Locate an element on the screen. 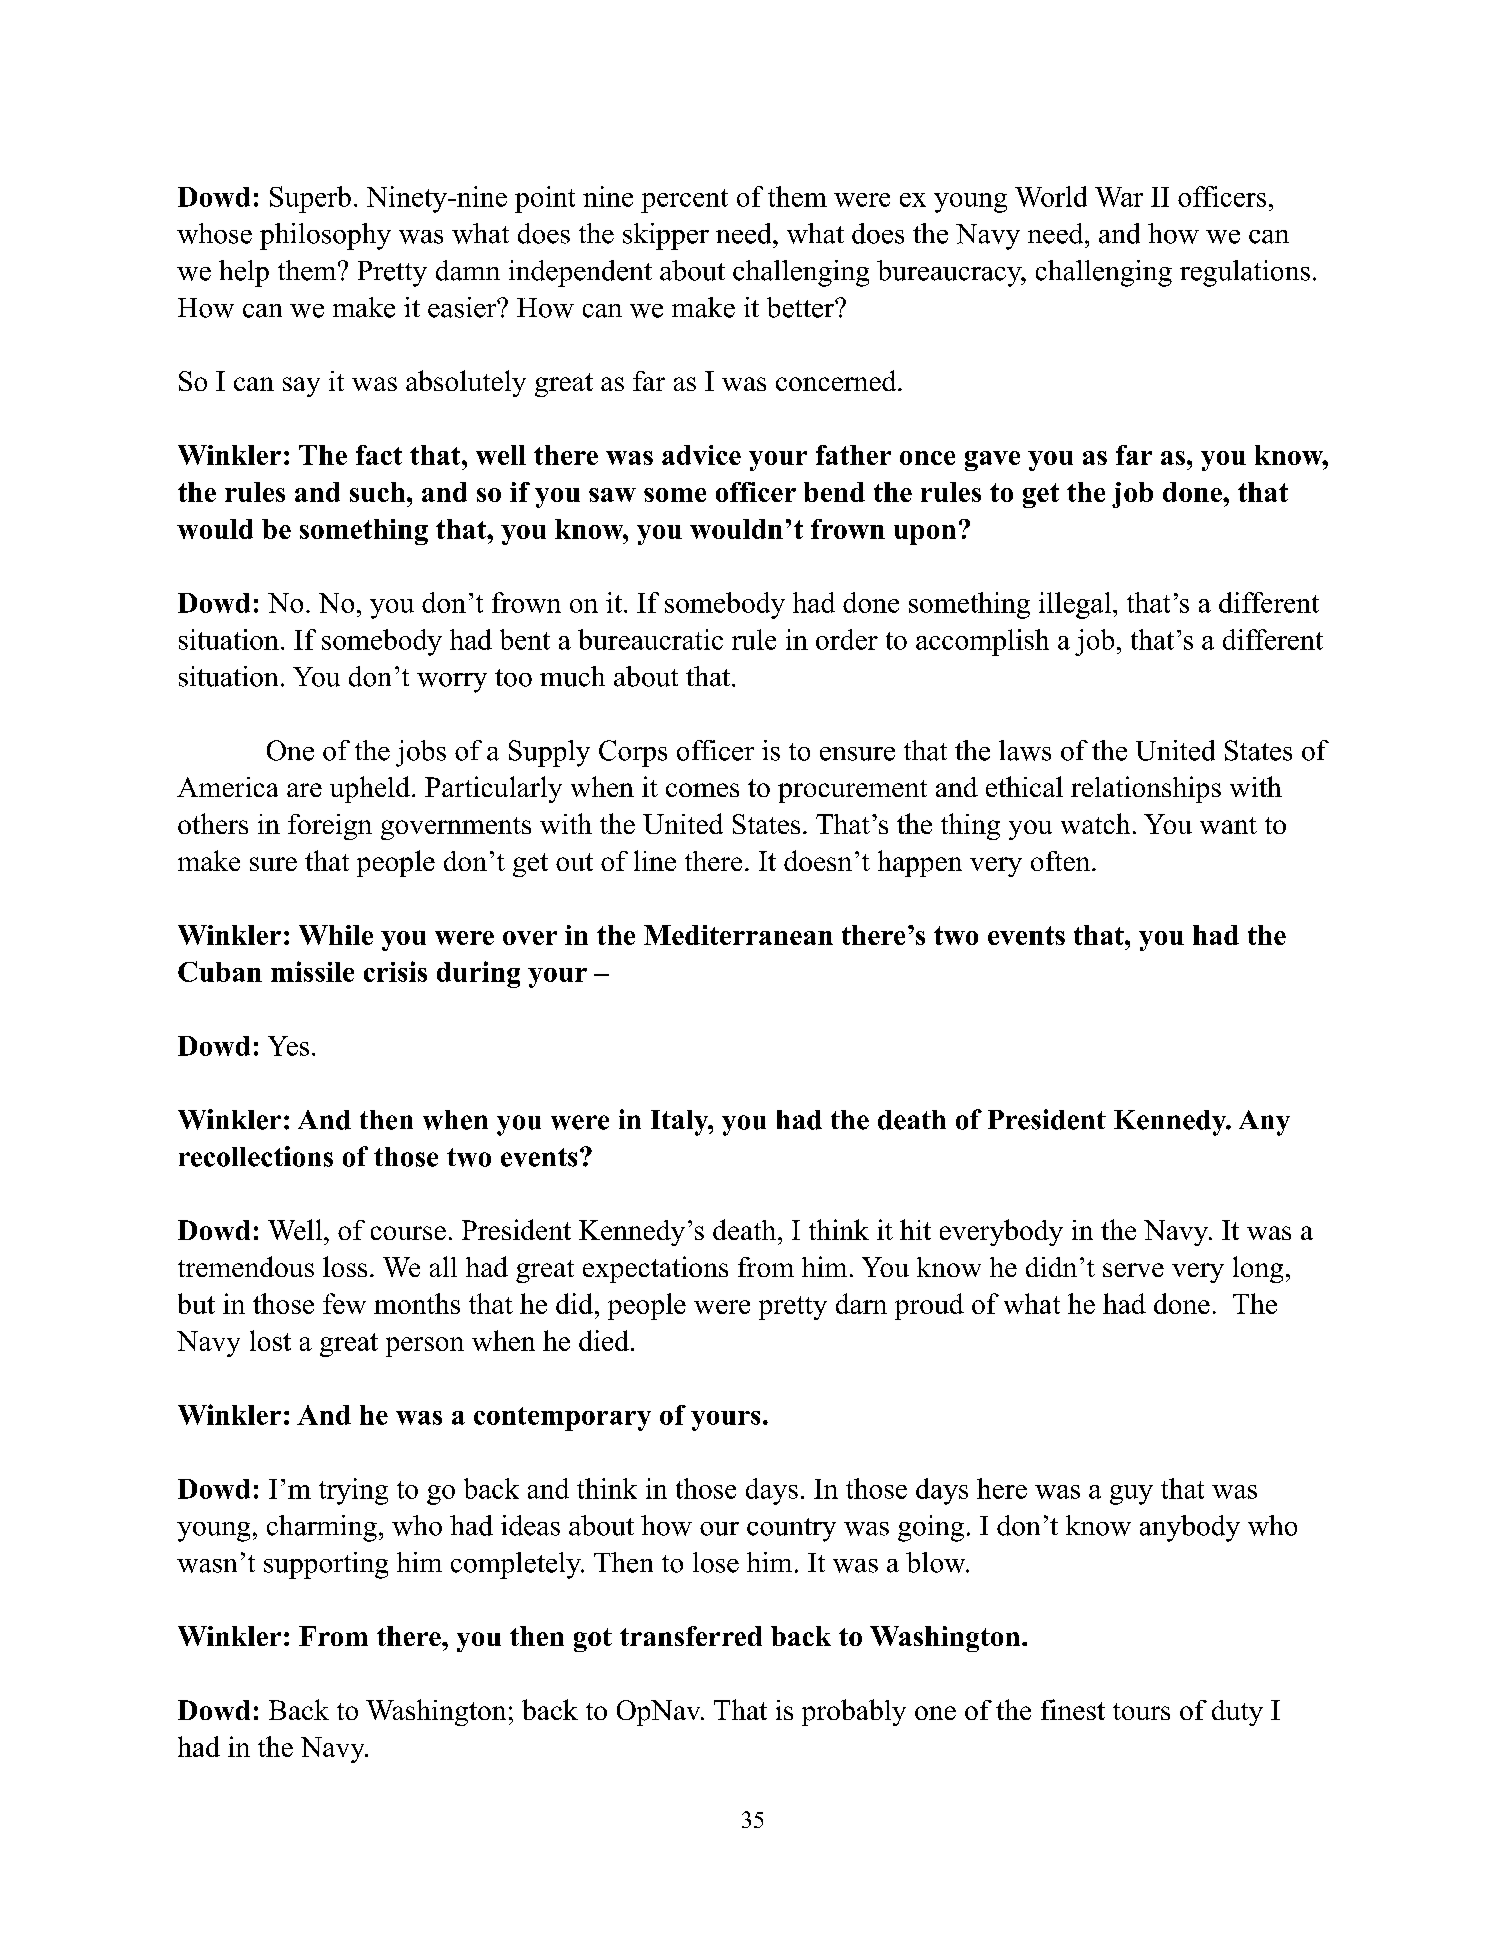 This screenshot has width=1506, height=1949. skipper is located at coordinates (666, 236).
